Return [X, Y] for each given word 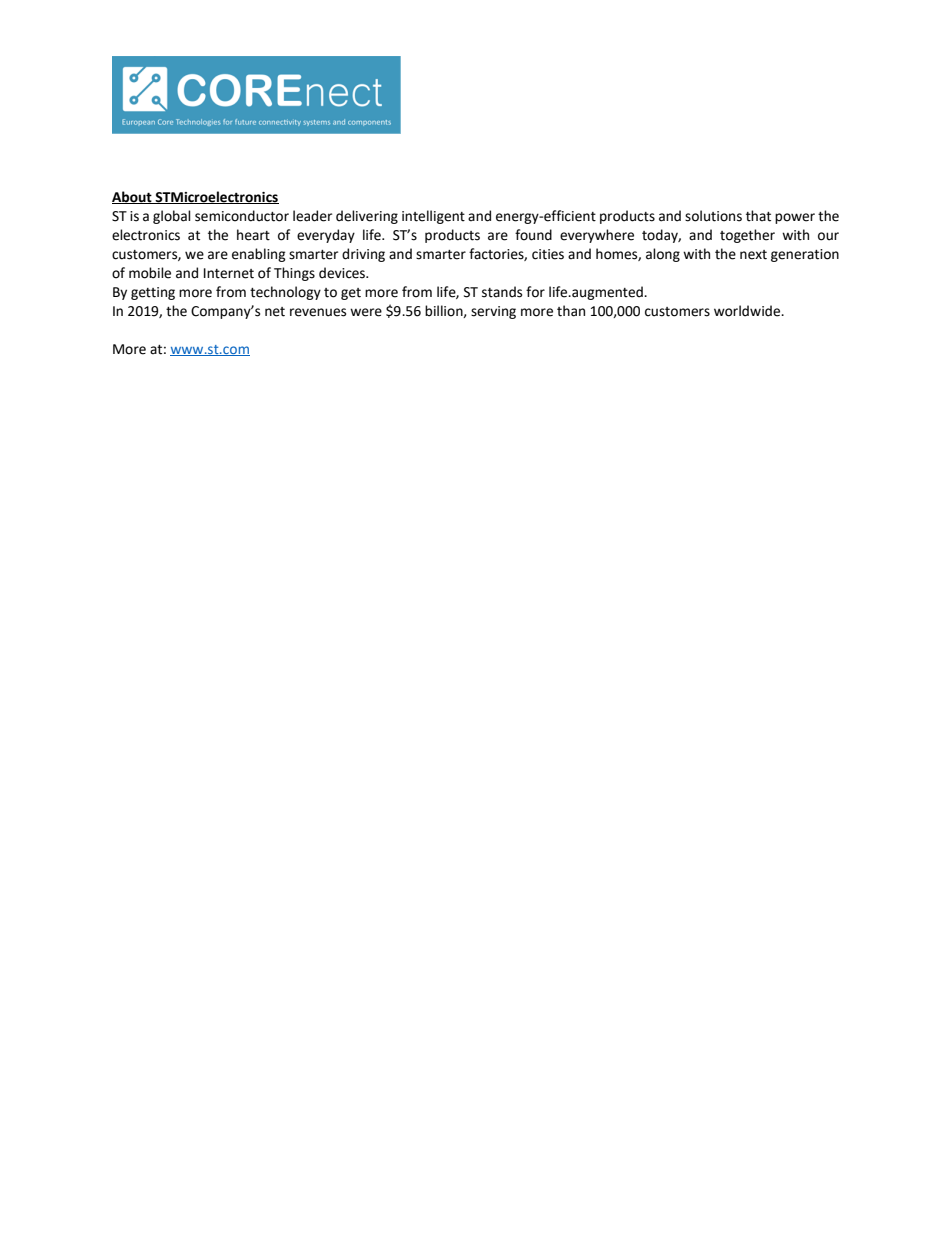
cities [548, 254]
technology [285, 293]
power [795, 218]
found [533, 235]
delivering [367, 217]
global [172, 217]
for [535, 292]
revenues [318, 312]
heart [253, 235]
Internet [229, 273]
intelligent [433, 217]
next [753, 255]
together [747, 236]
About [133, 197]
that [758, 216]
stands [502, 292]
